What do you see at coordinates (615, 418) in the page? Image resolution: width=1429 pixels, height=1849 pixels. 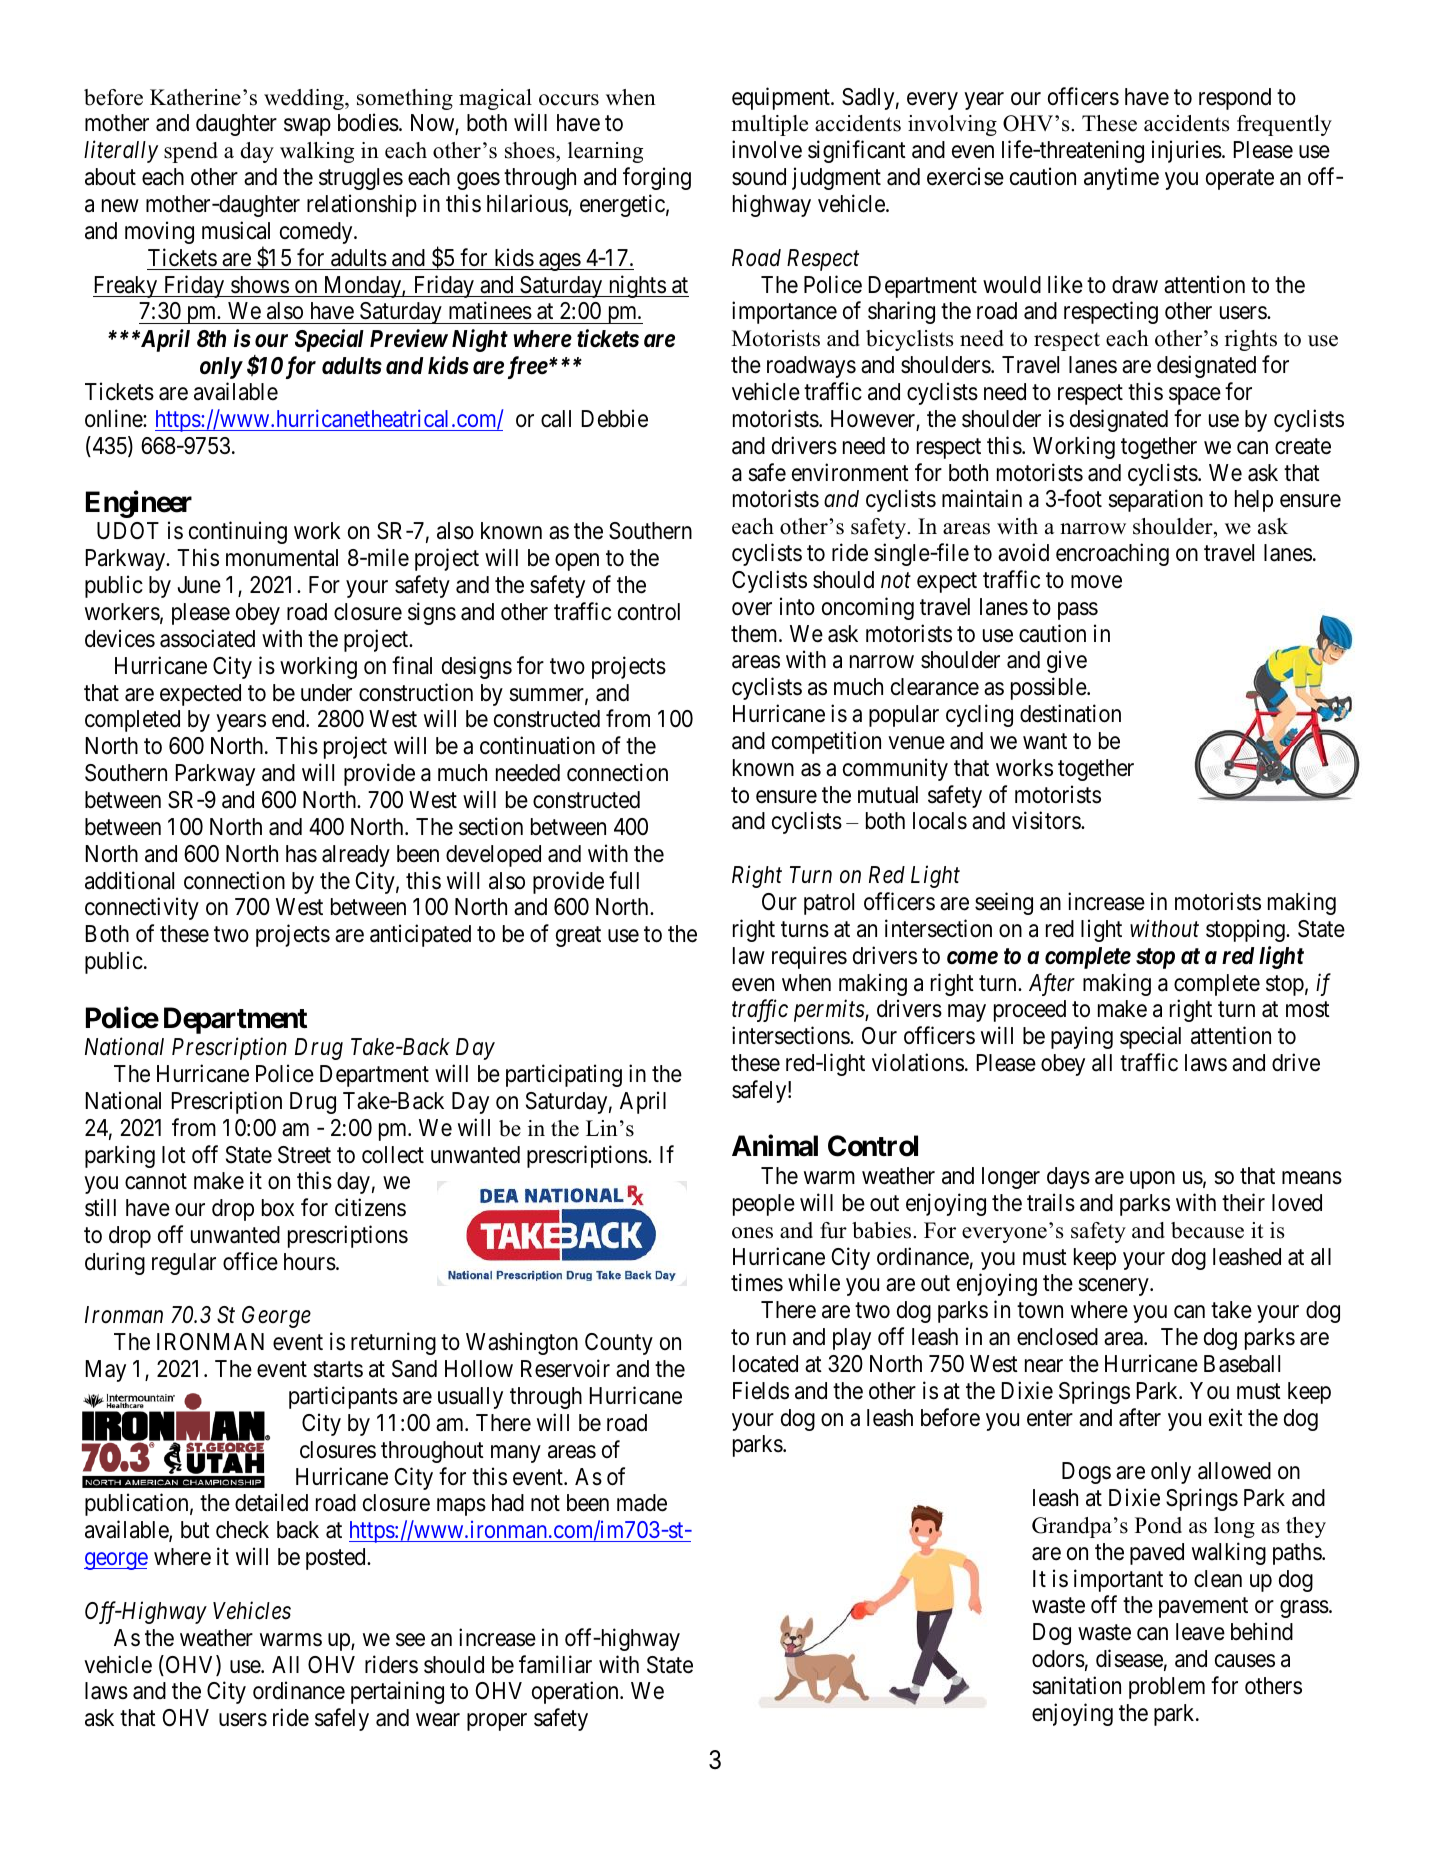 I see `Debbie` at bounding box center [615, 418].
